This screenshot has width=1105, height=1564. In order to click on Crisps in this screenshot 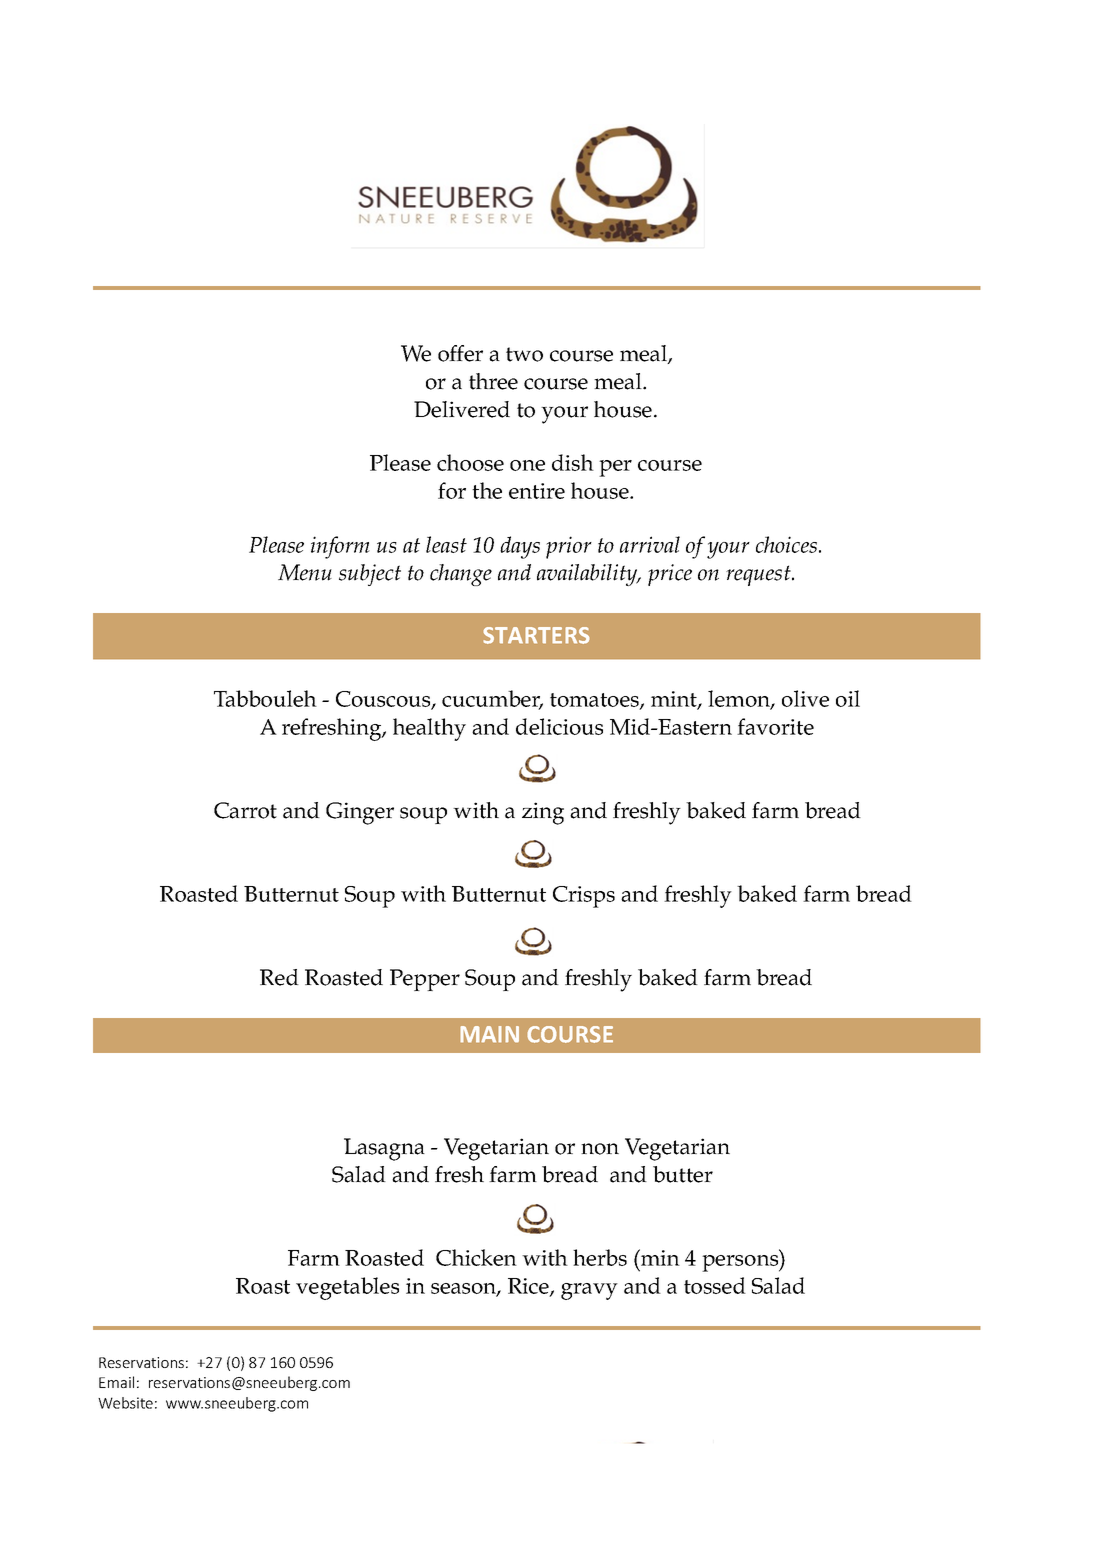, I will do `click(584, 897)`.
